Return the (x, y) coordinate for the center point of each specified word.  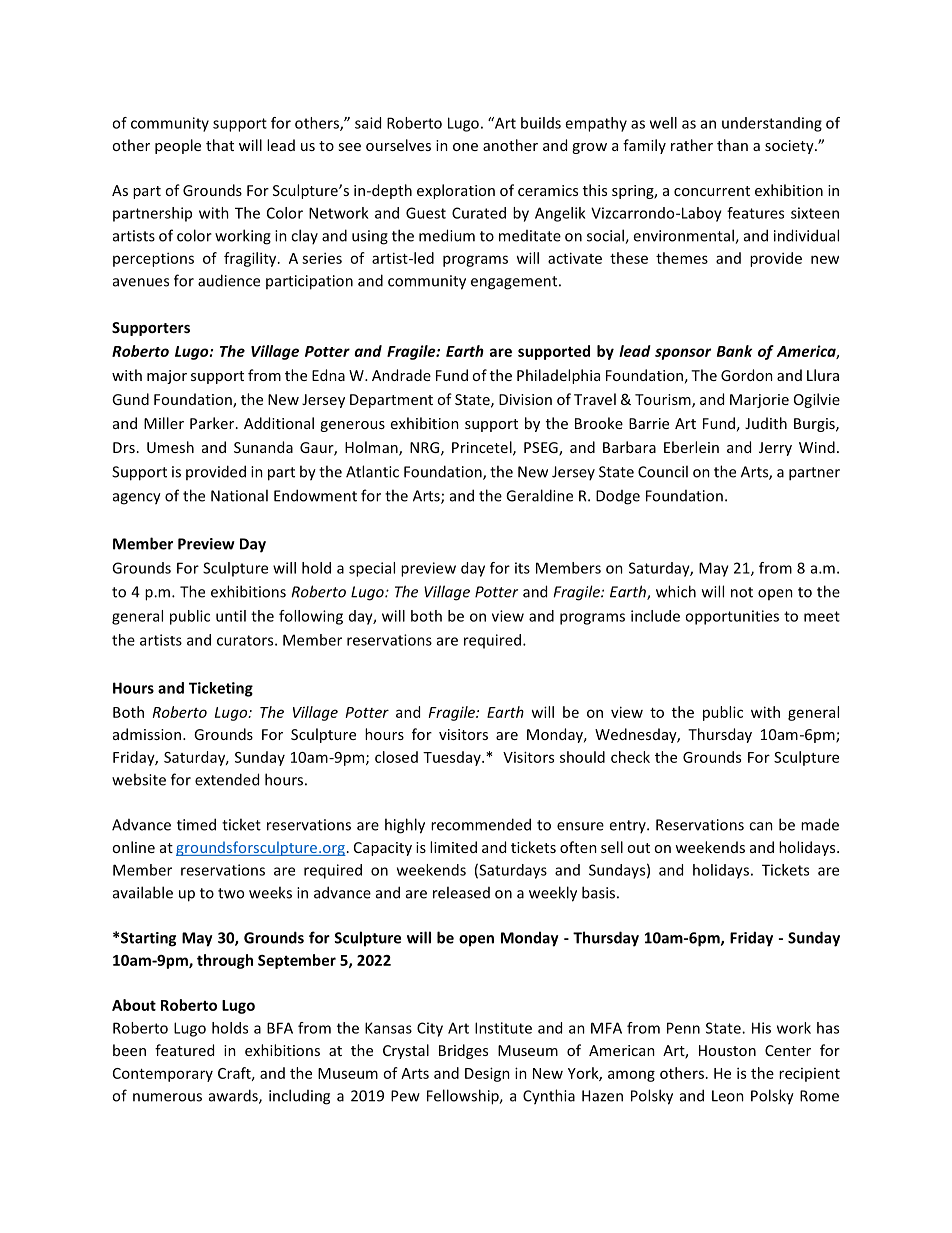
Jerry (775, 449)
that (220, 145)
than (732, 145)
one (465, 147)
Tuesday (453, 758)
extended (227, 779)
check (630, 757)
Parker (213, 423)
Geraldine (539, 495)
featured (184, 1050)
